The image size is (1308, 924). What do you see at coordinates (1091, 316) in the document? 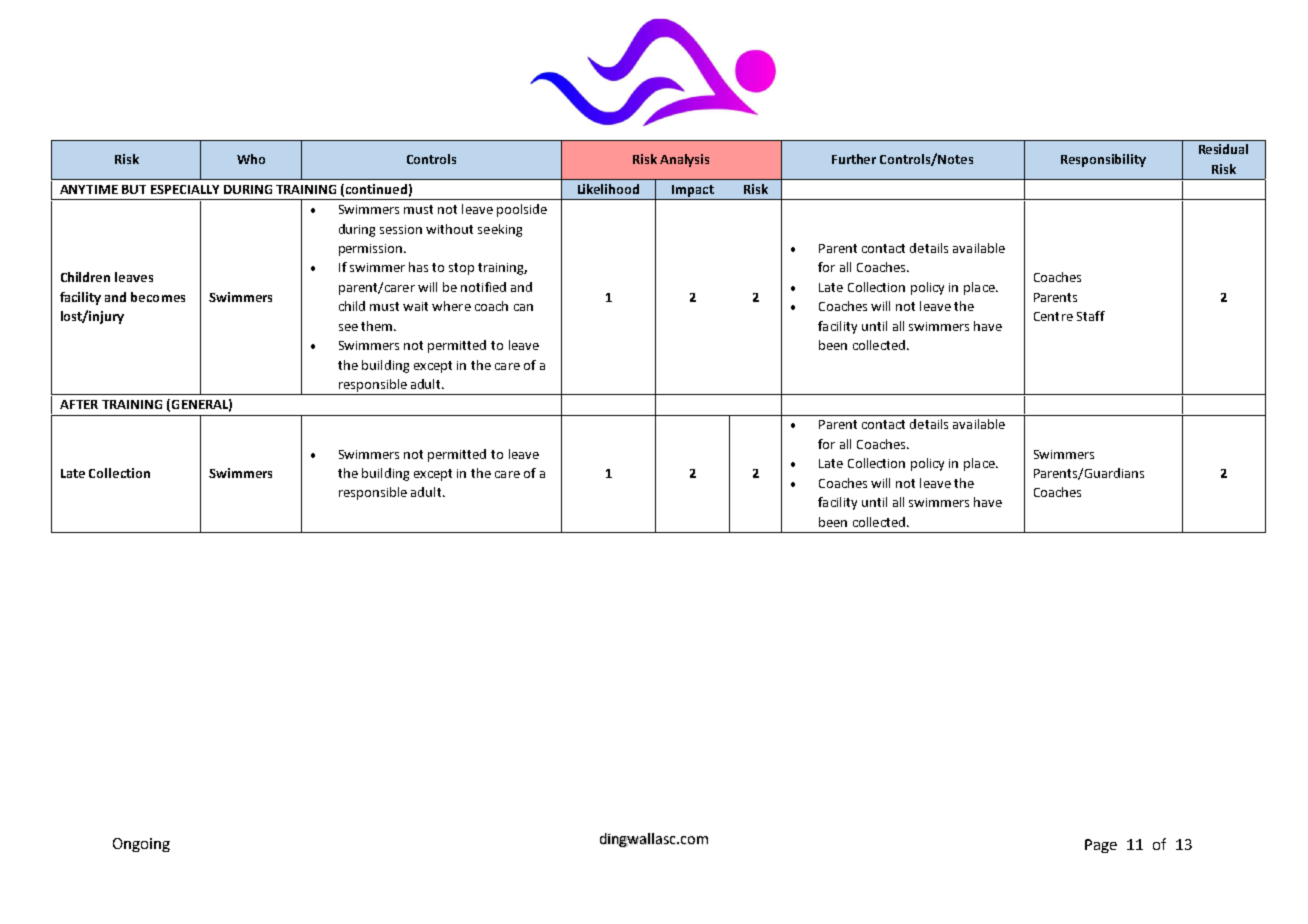
I see `Staff` at bounding box center [1091, 316].
